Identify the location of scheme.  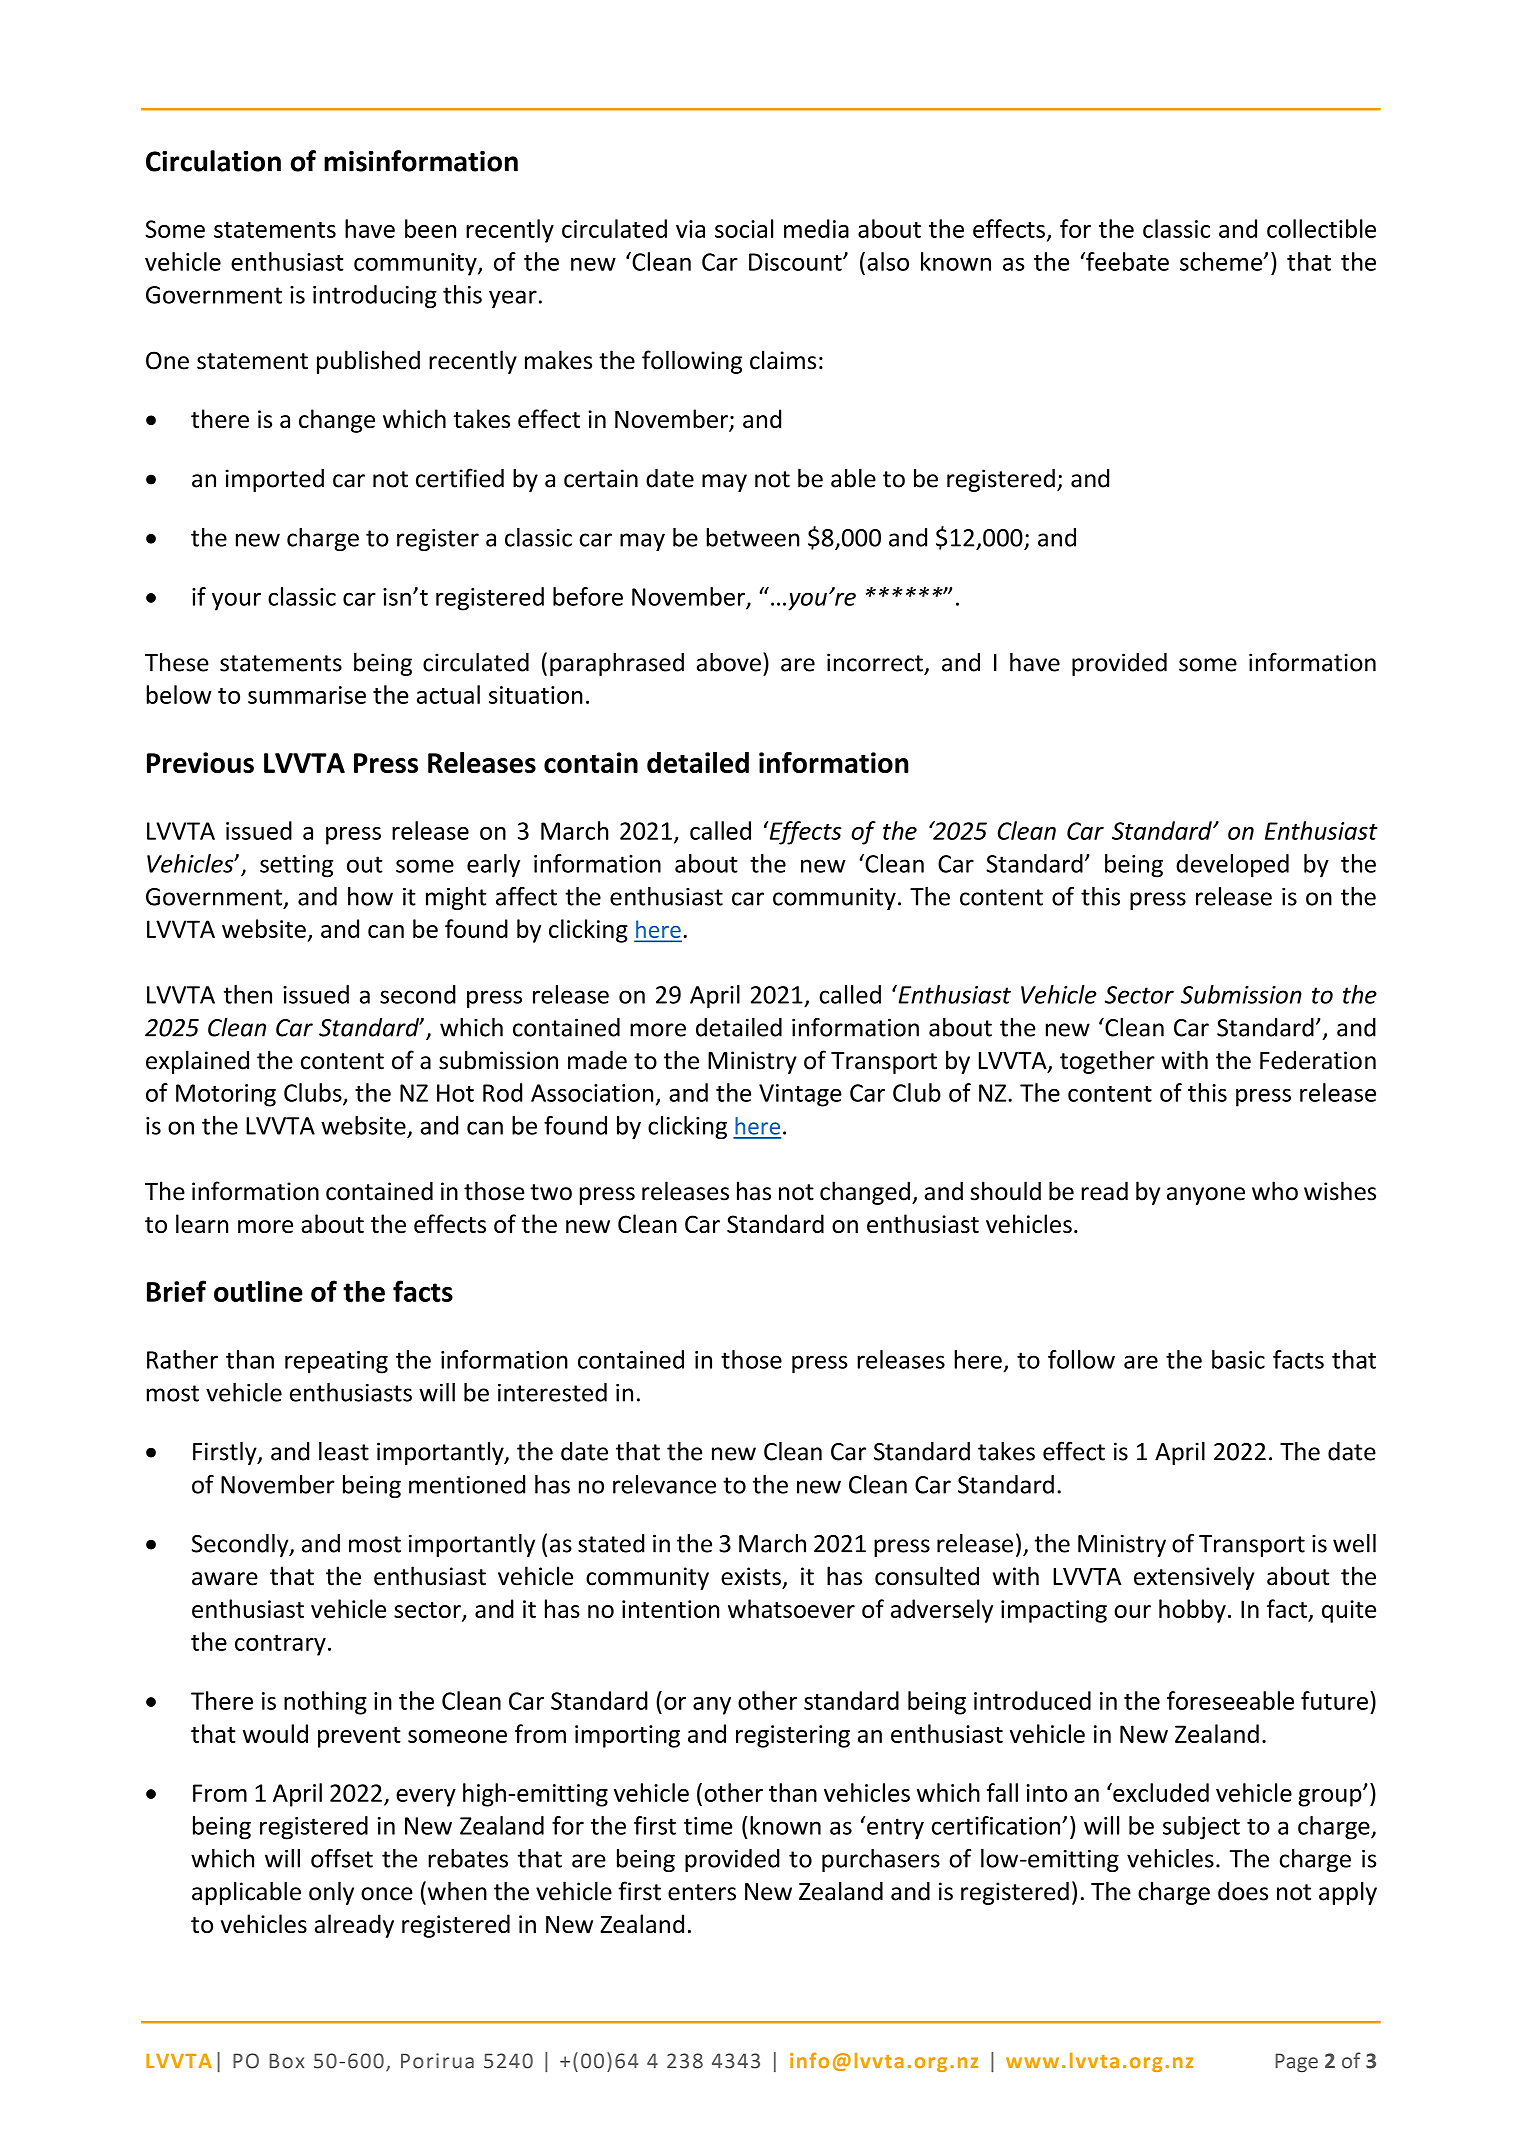
(1222, 261).
